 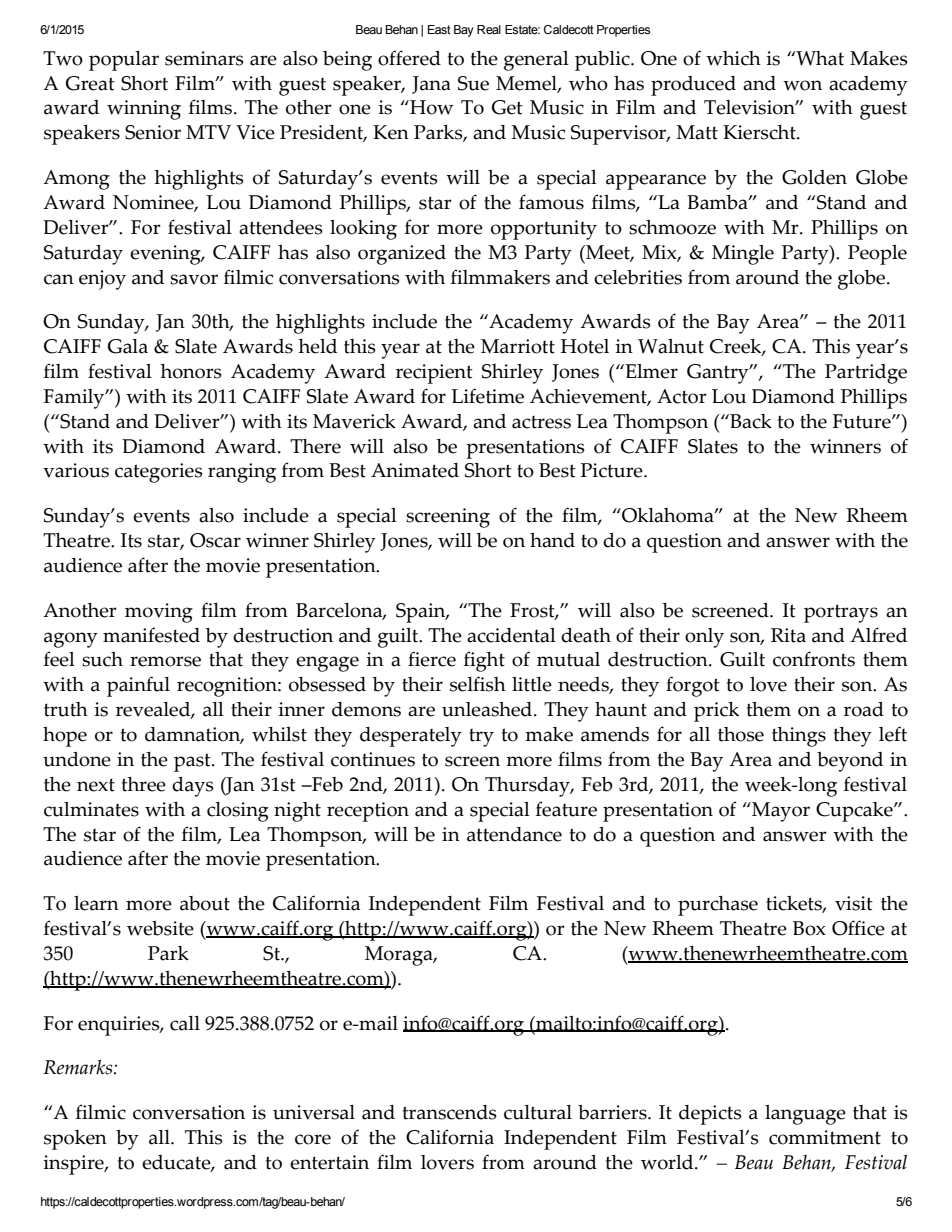 What do you see at coordinates (144, 784) in the screenshot?
I see `three` at bounding box center [144, 784].
